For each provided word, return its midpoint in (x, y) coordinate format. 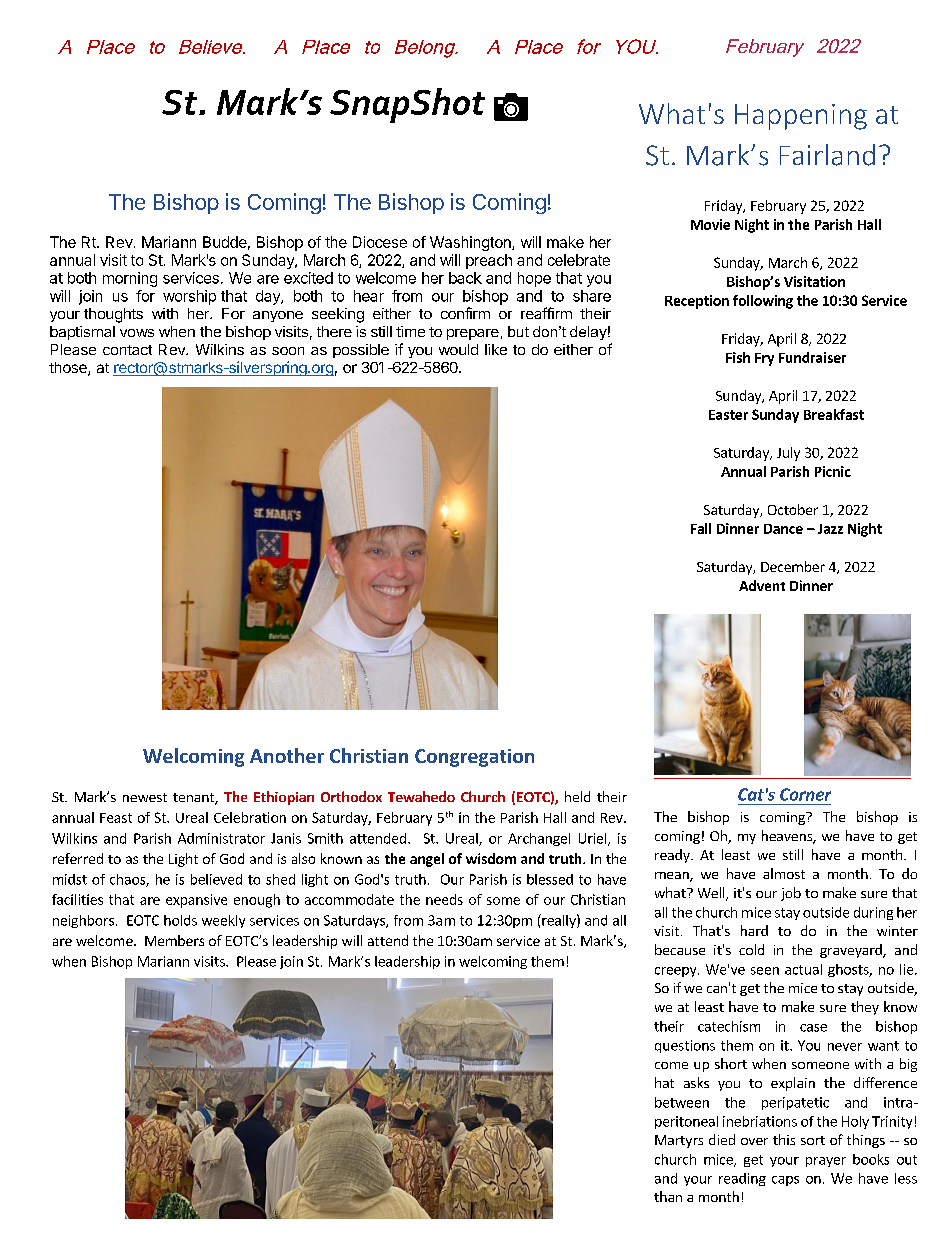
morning (130, 279)
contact (127, 350)
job (791, 894)
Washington (471, 243)
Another (287, 755)
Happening (801, 117)
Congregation (474, 758)
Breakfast (834, 414)
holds (180, 920)
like (496, 349)
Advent (762, 585)
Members (174, 940)
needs (444, 899)
